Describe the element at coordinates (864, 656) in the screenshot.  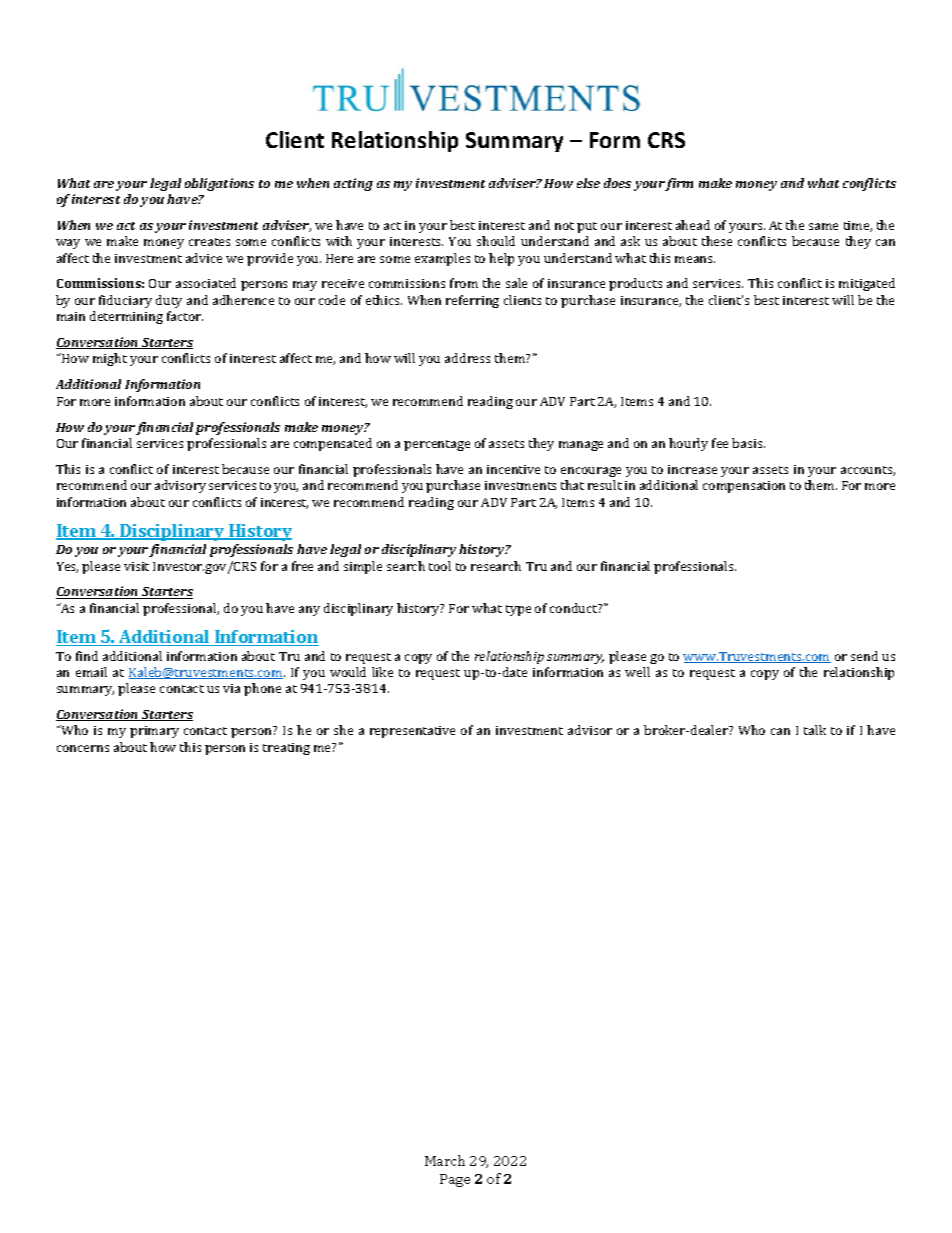
I see `send` at that location.
